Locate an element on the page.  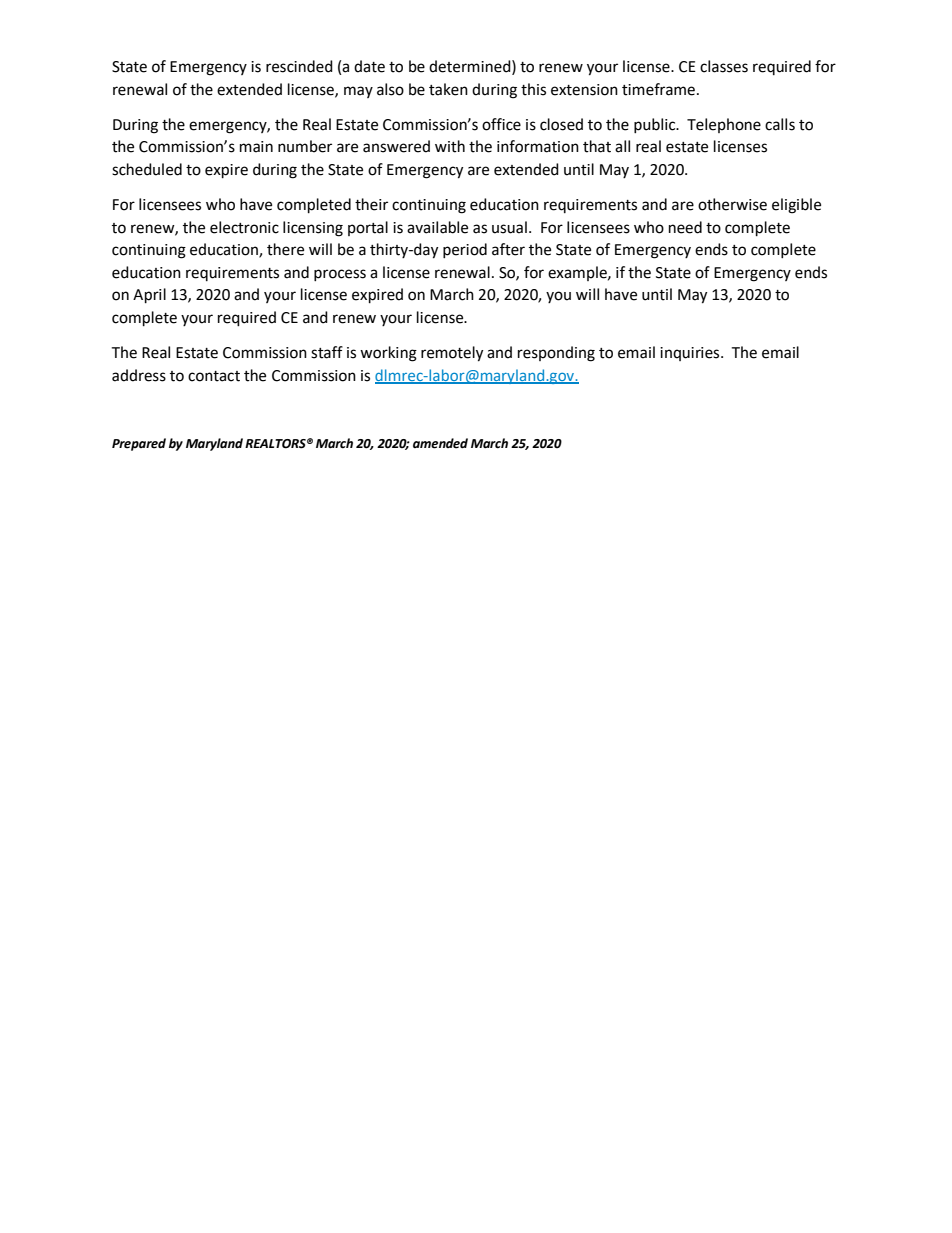
otherwise is located at coordinates (732, 204).
